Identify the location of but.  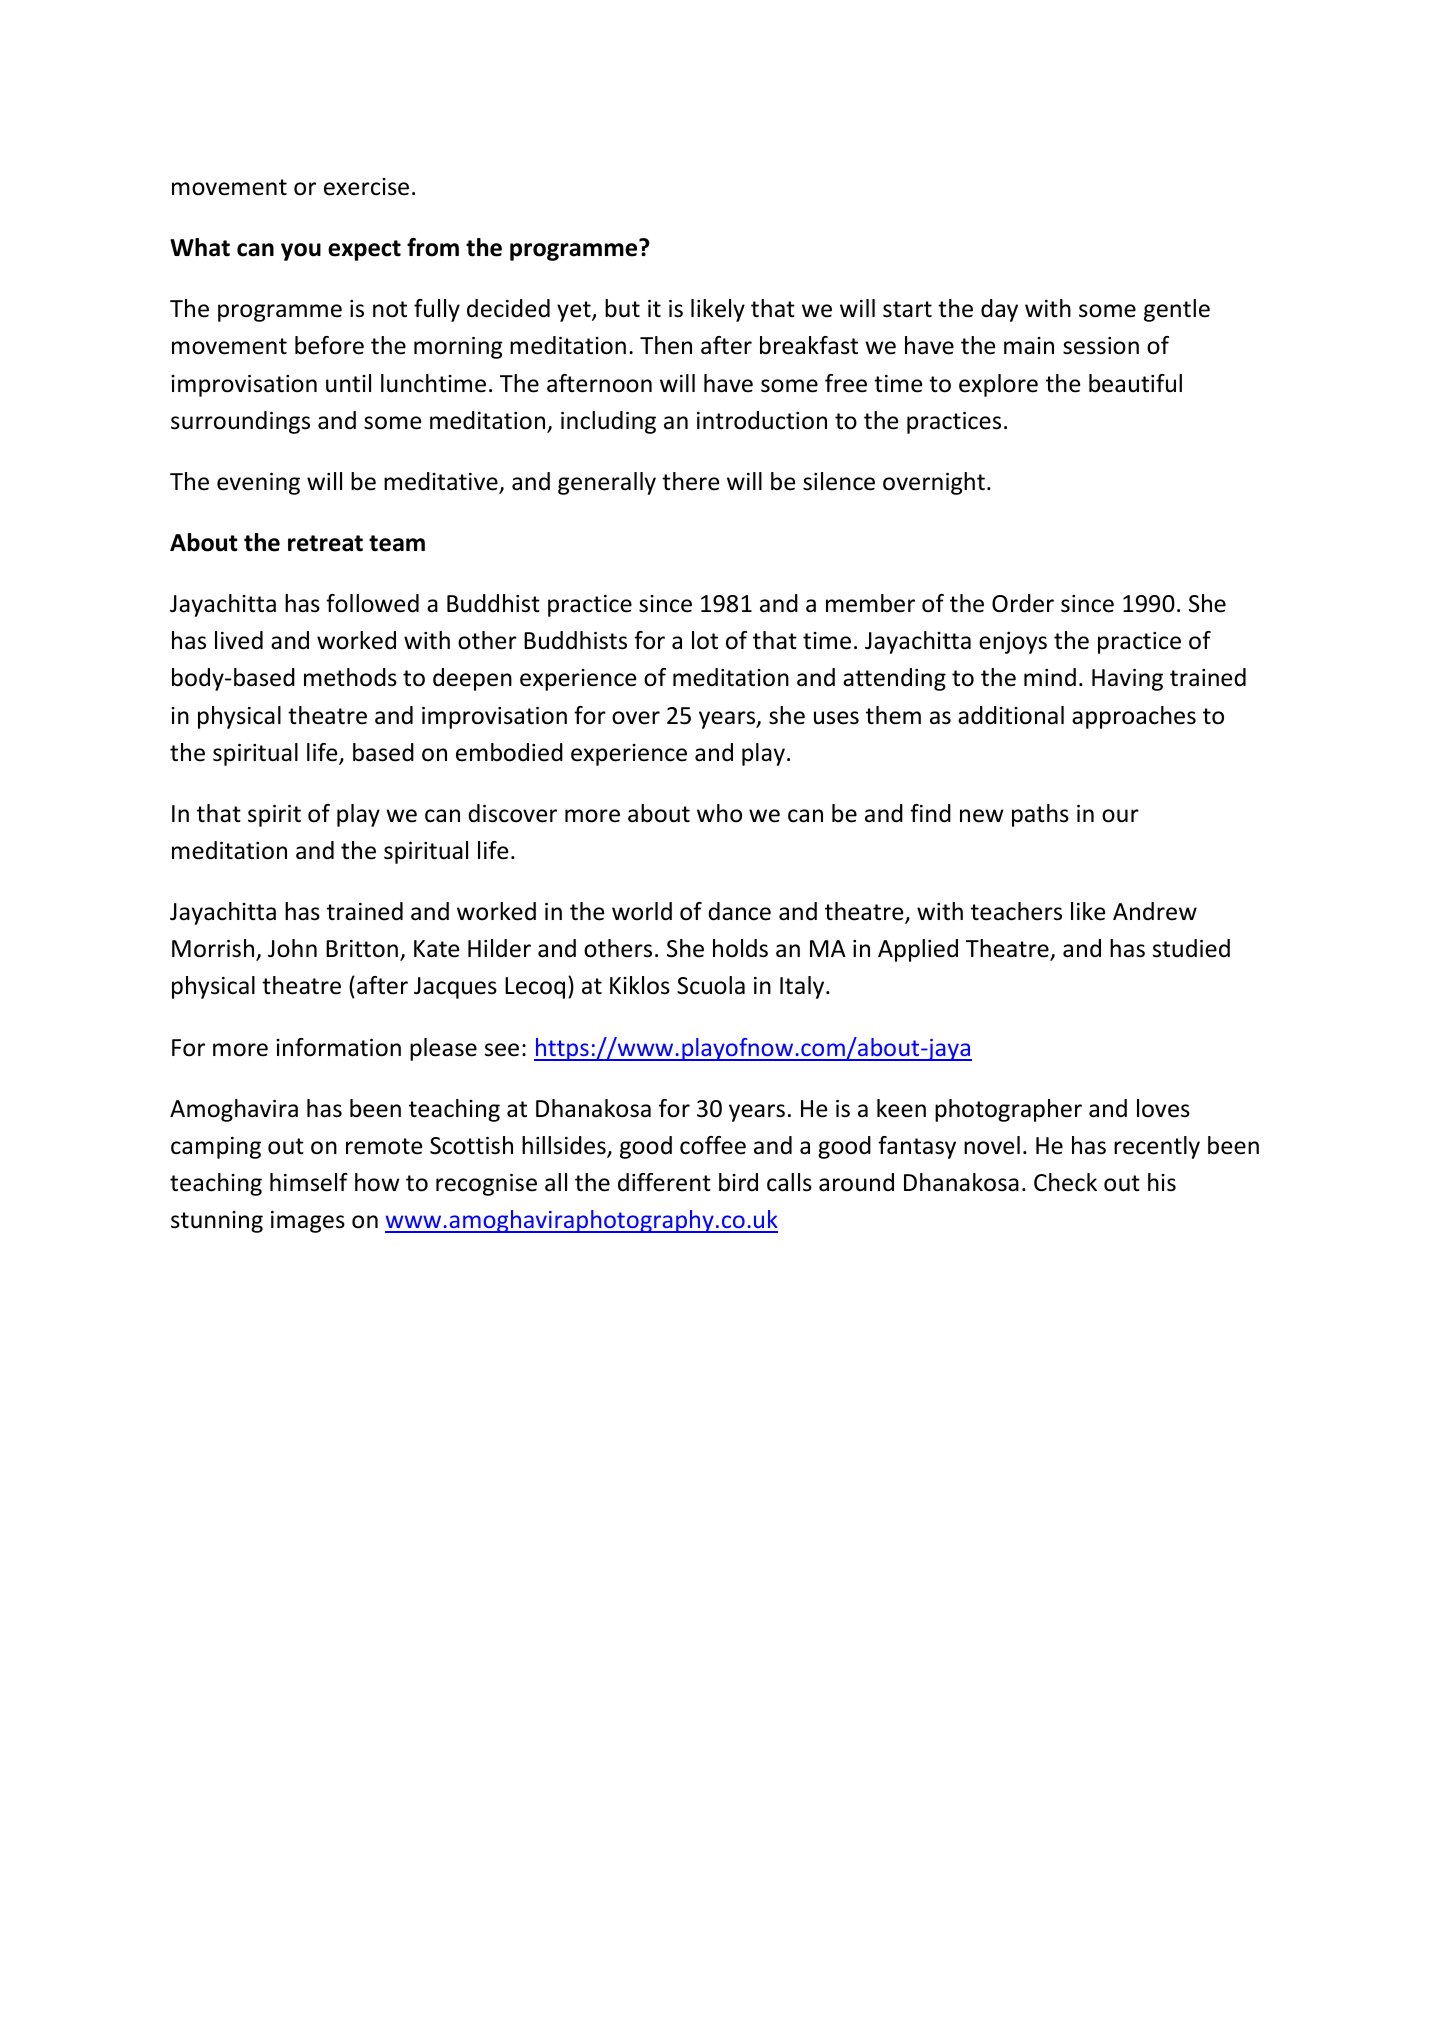
(622, 308).
